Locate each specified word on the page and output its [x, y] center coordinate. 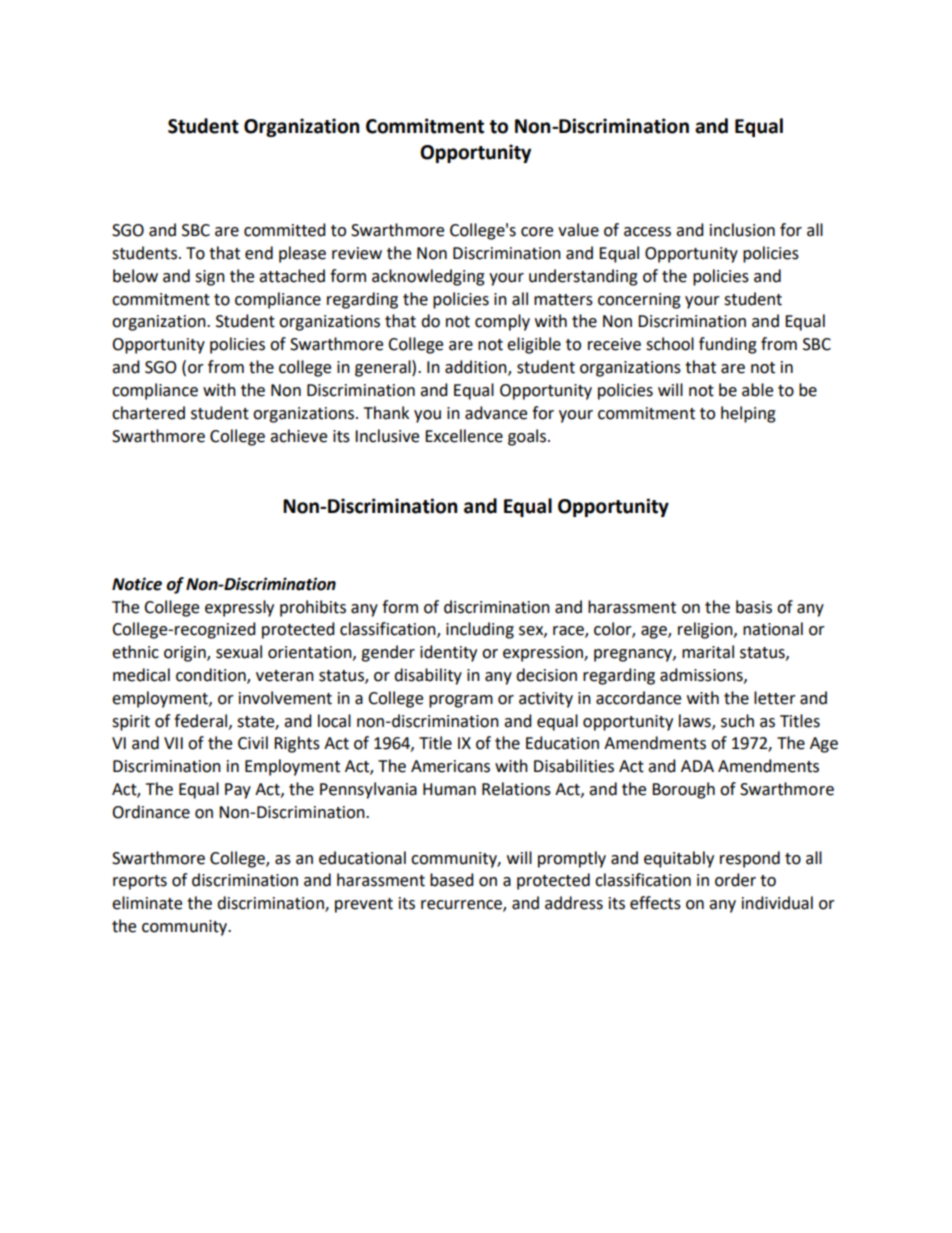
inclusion [742, 230]
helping [748, 414]
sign [210, 278]
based [452, 880]
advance [496, 413]
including [480, 630]
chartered [148, 413]
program [461, 701]
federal [202, 721]
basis [754, 607]
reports [140, 882]
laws [696, 721]
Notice [137, 584]
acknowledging [428, 277]
